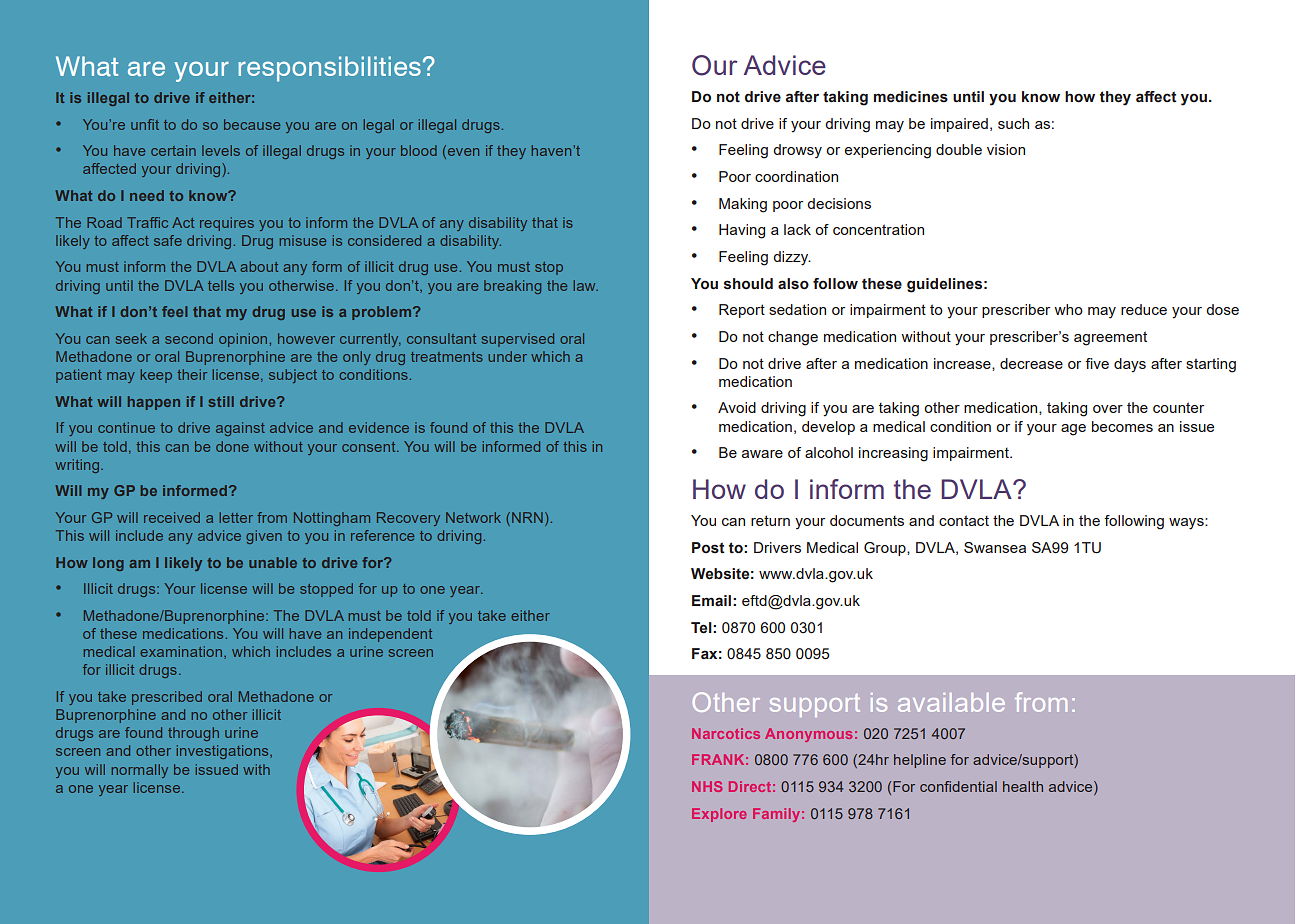 Image resolution: width=1297 pixels, height=924 pixels. Describe the element at coordinates (252, 124) in the screenshot. I see `because` at that location.
